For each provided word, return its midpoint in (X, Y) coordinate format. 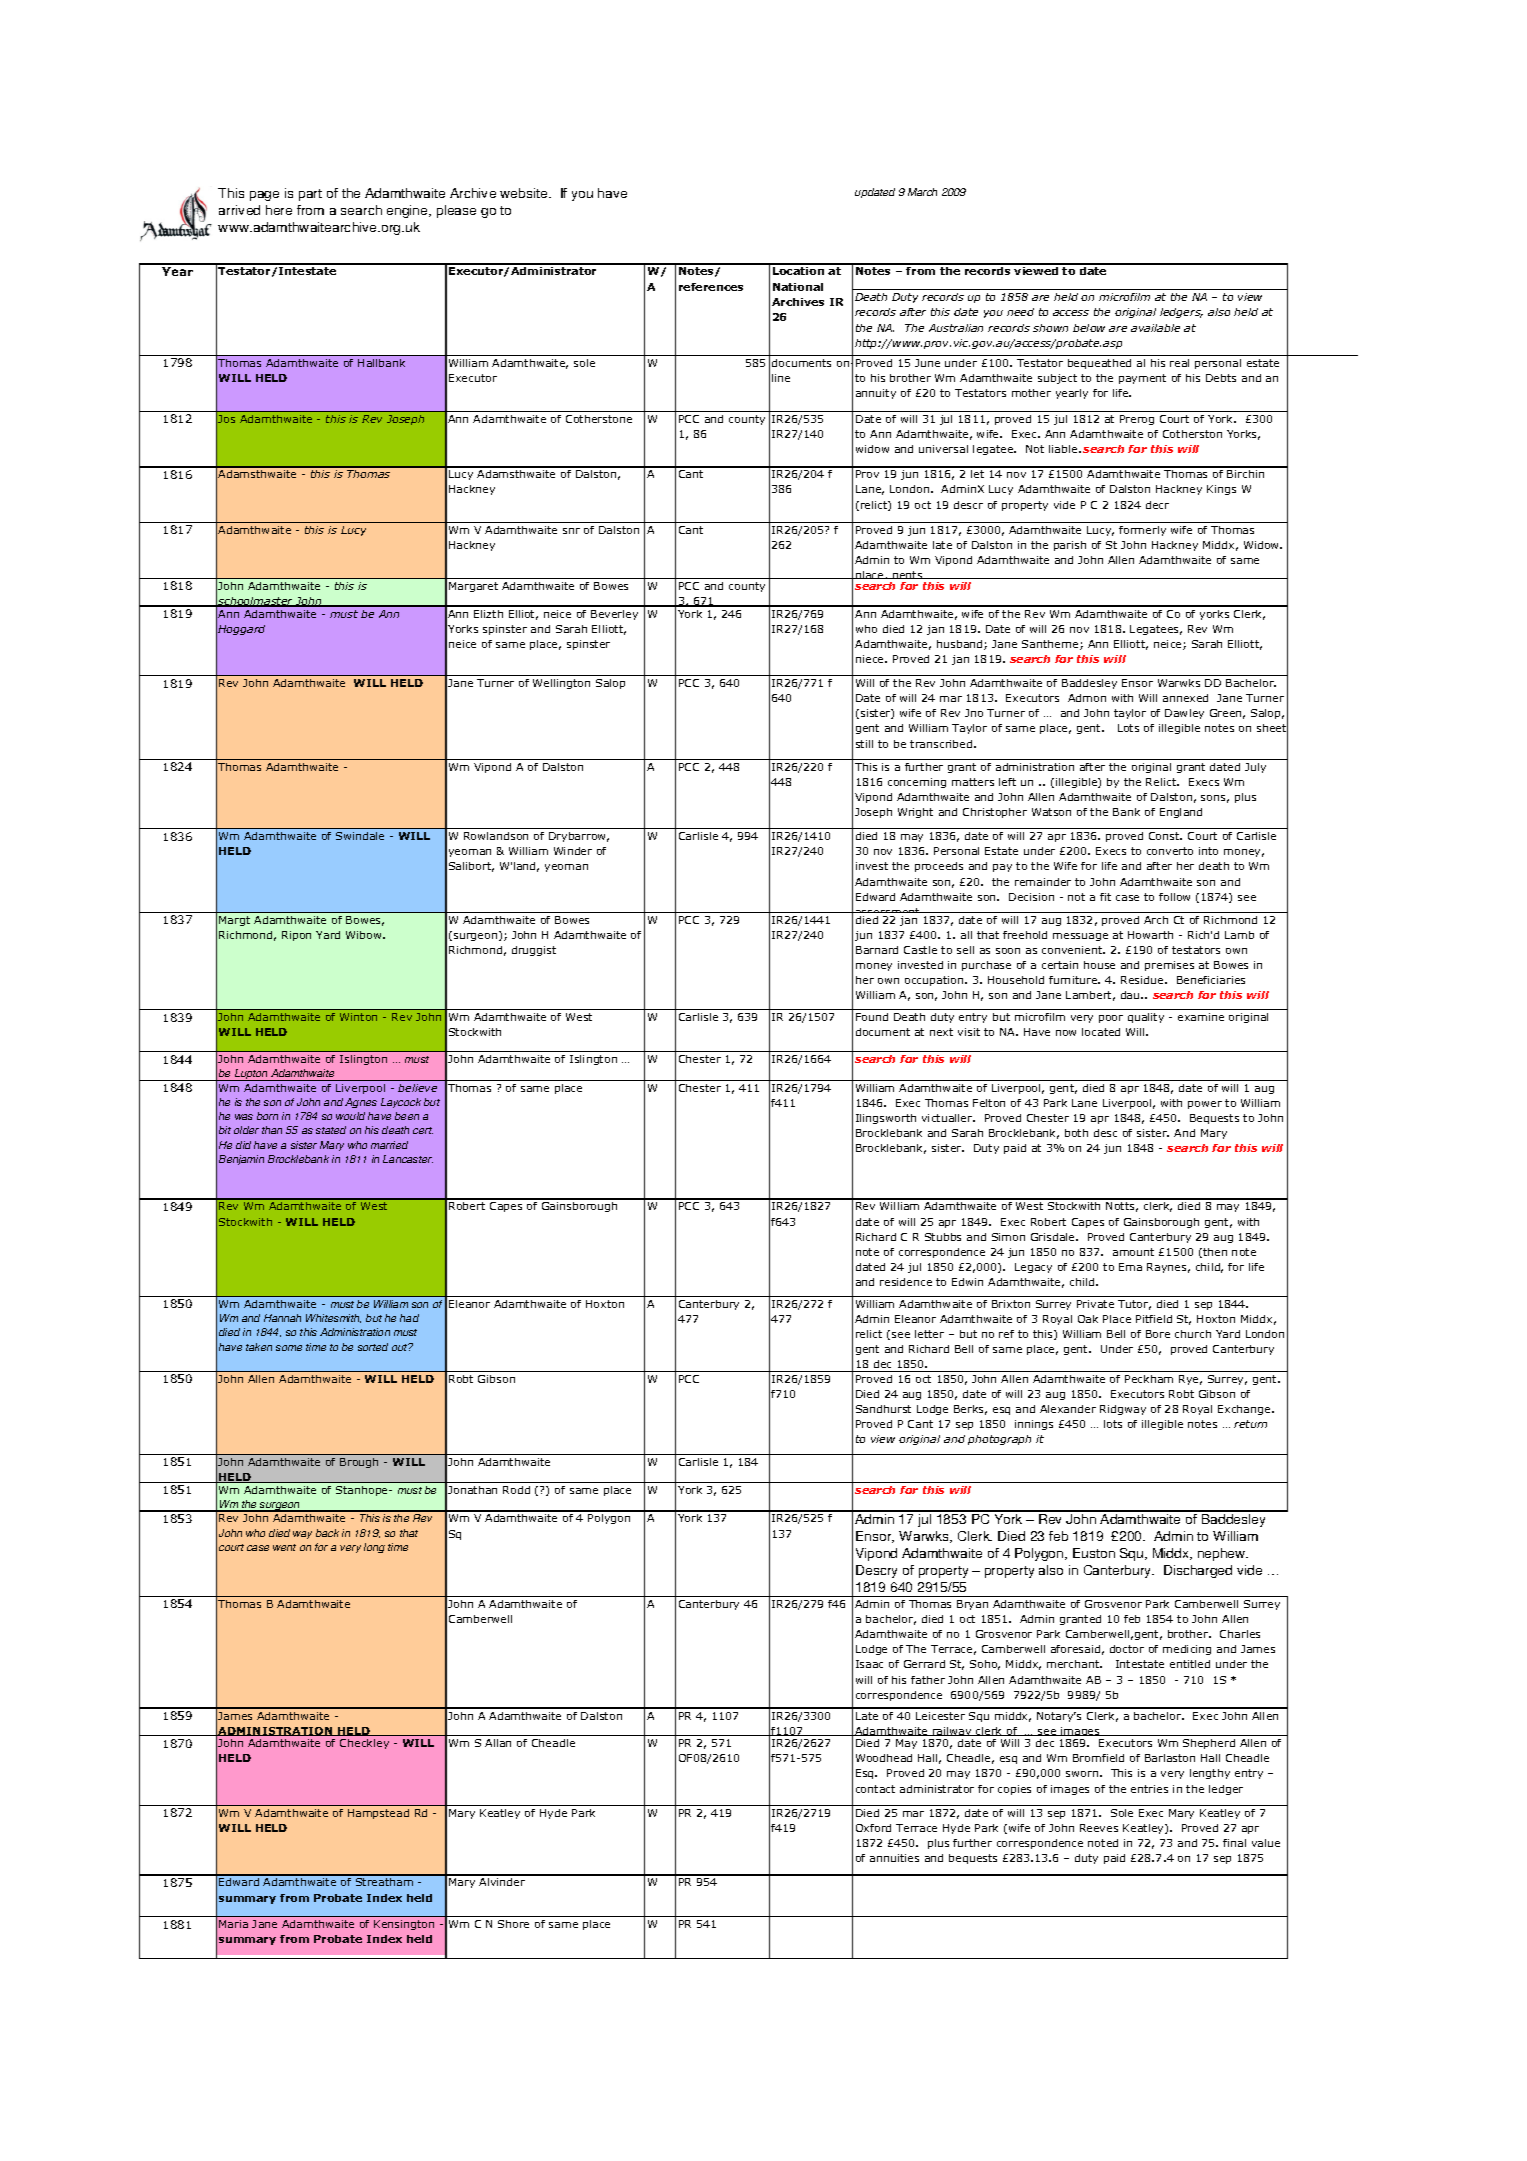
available (1155, 328)
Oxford (873, 1828)
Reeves (1099, 1828)
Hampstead (378, 1814)
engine (408, 211)
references (711, 287)
